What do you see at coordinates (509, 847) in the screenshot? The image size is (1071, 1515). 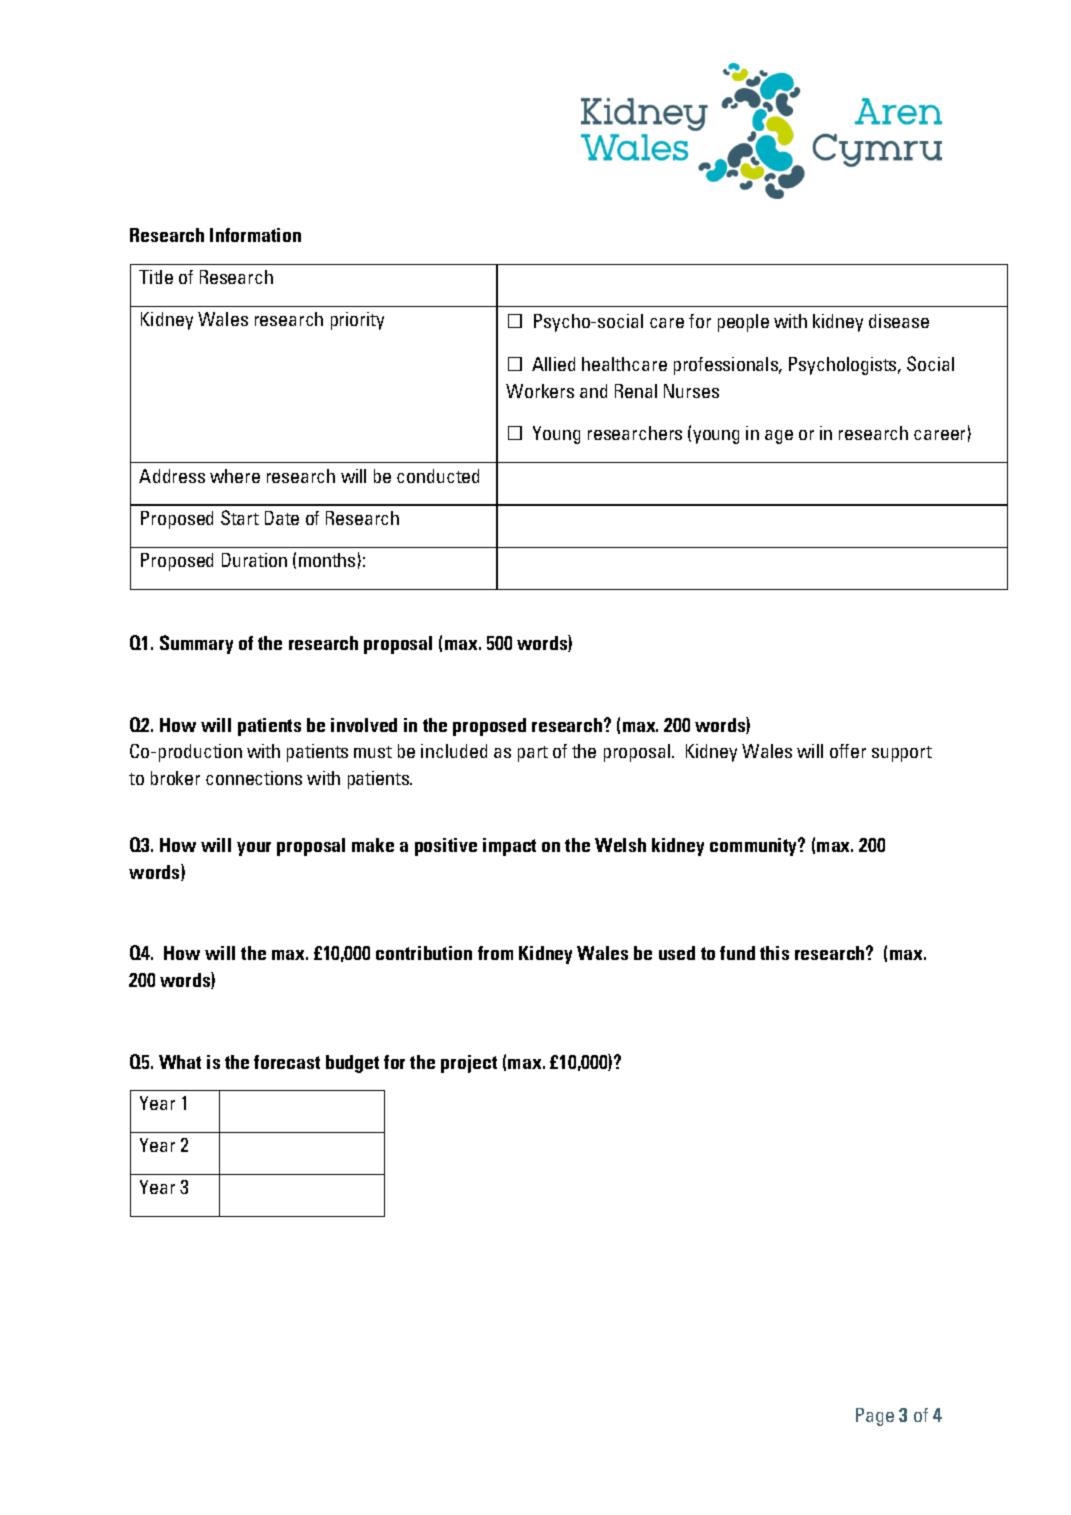 I see `impact` at bounding box center [509, 847].
